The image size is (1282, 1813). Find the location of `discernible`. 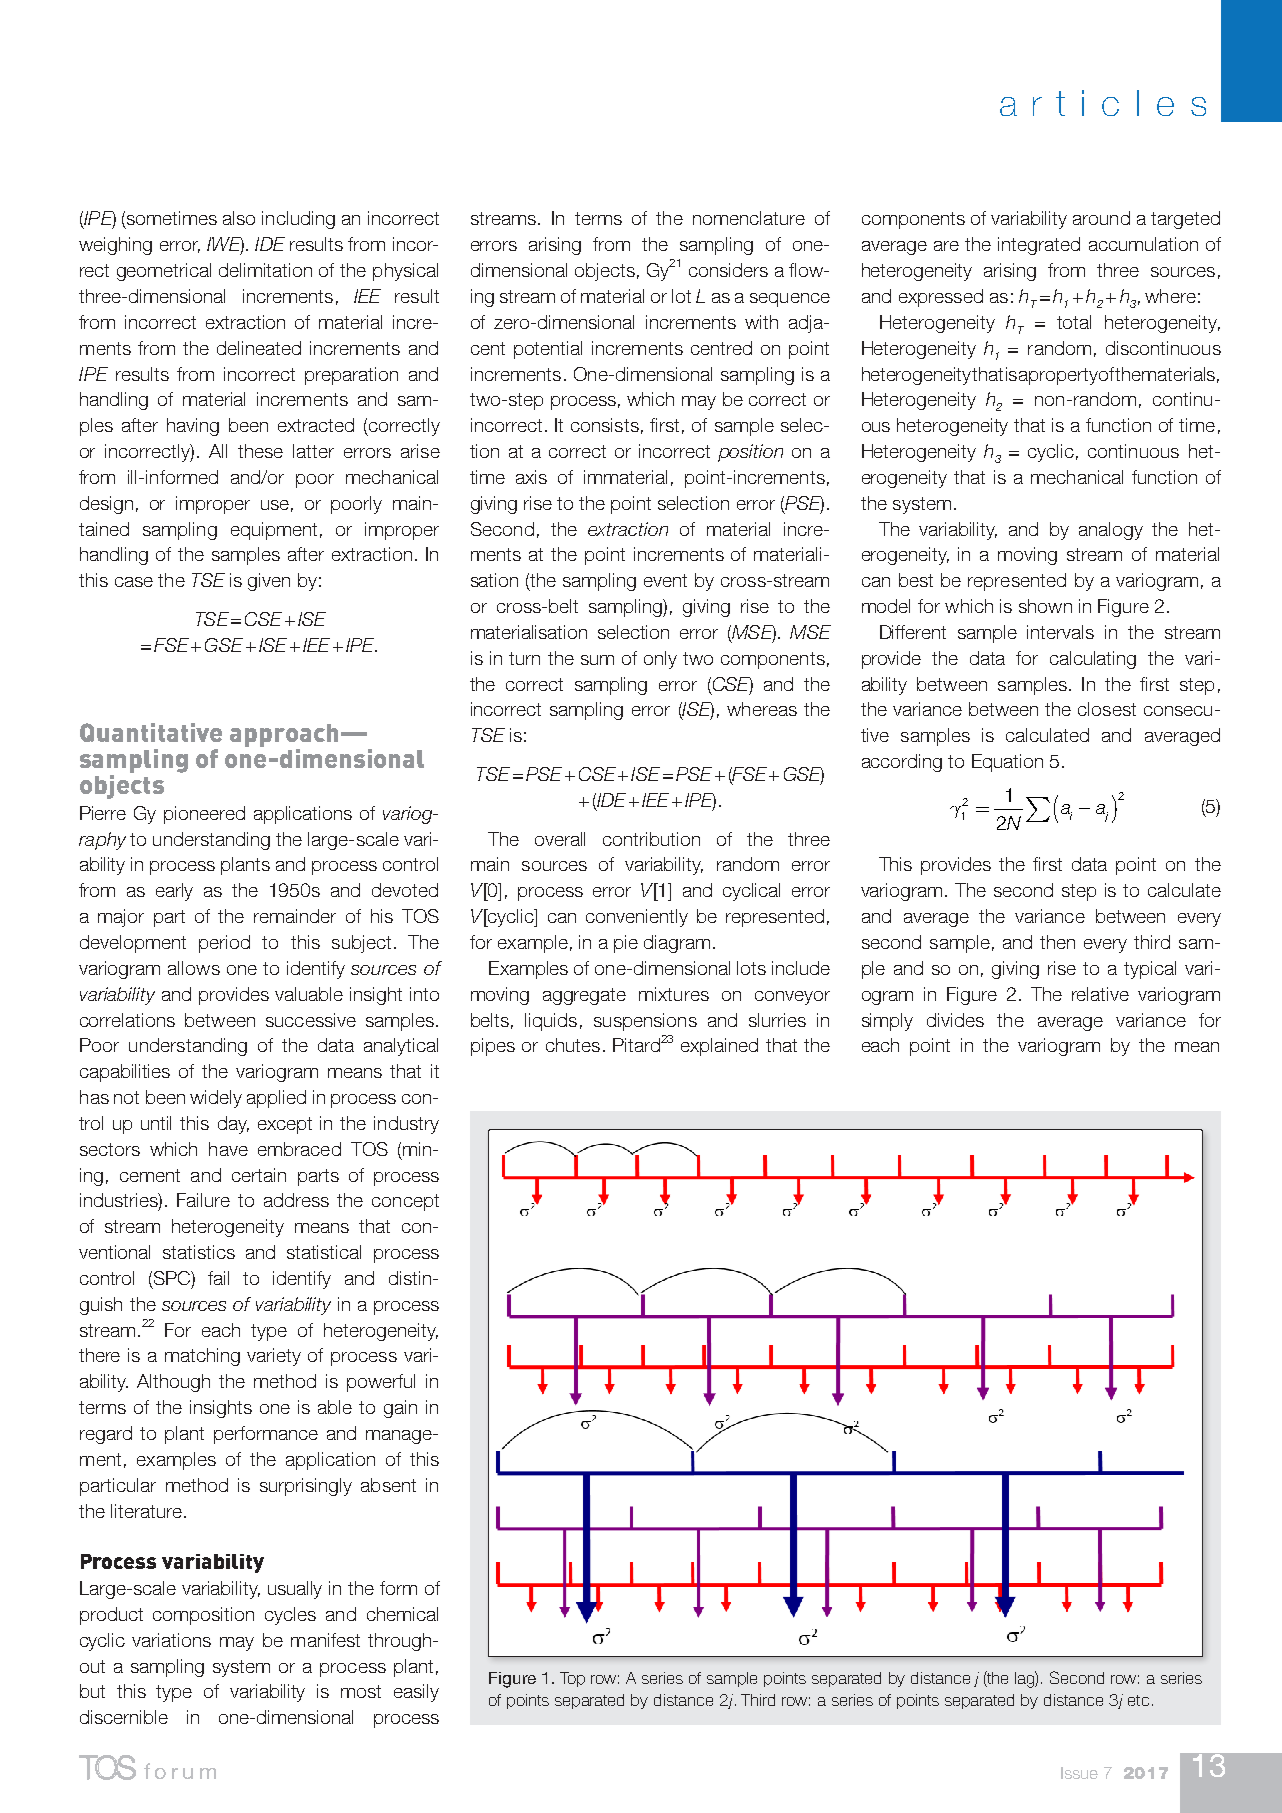

discernible is located at coordinates (124, 1717).
